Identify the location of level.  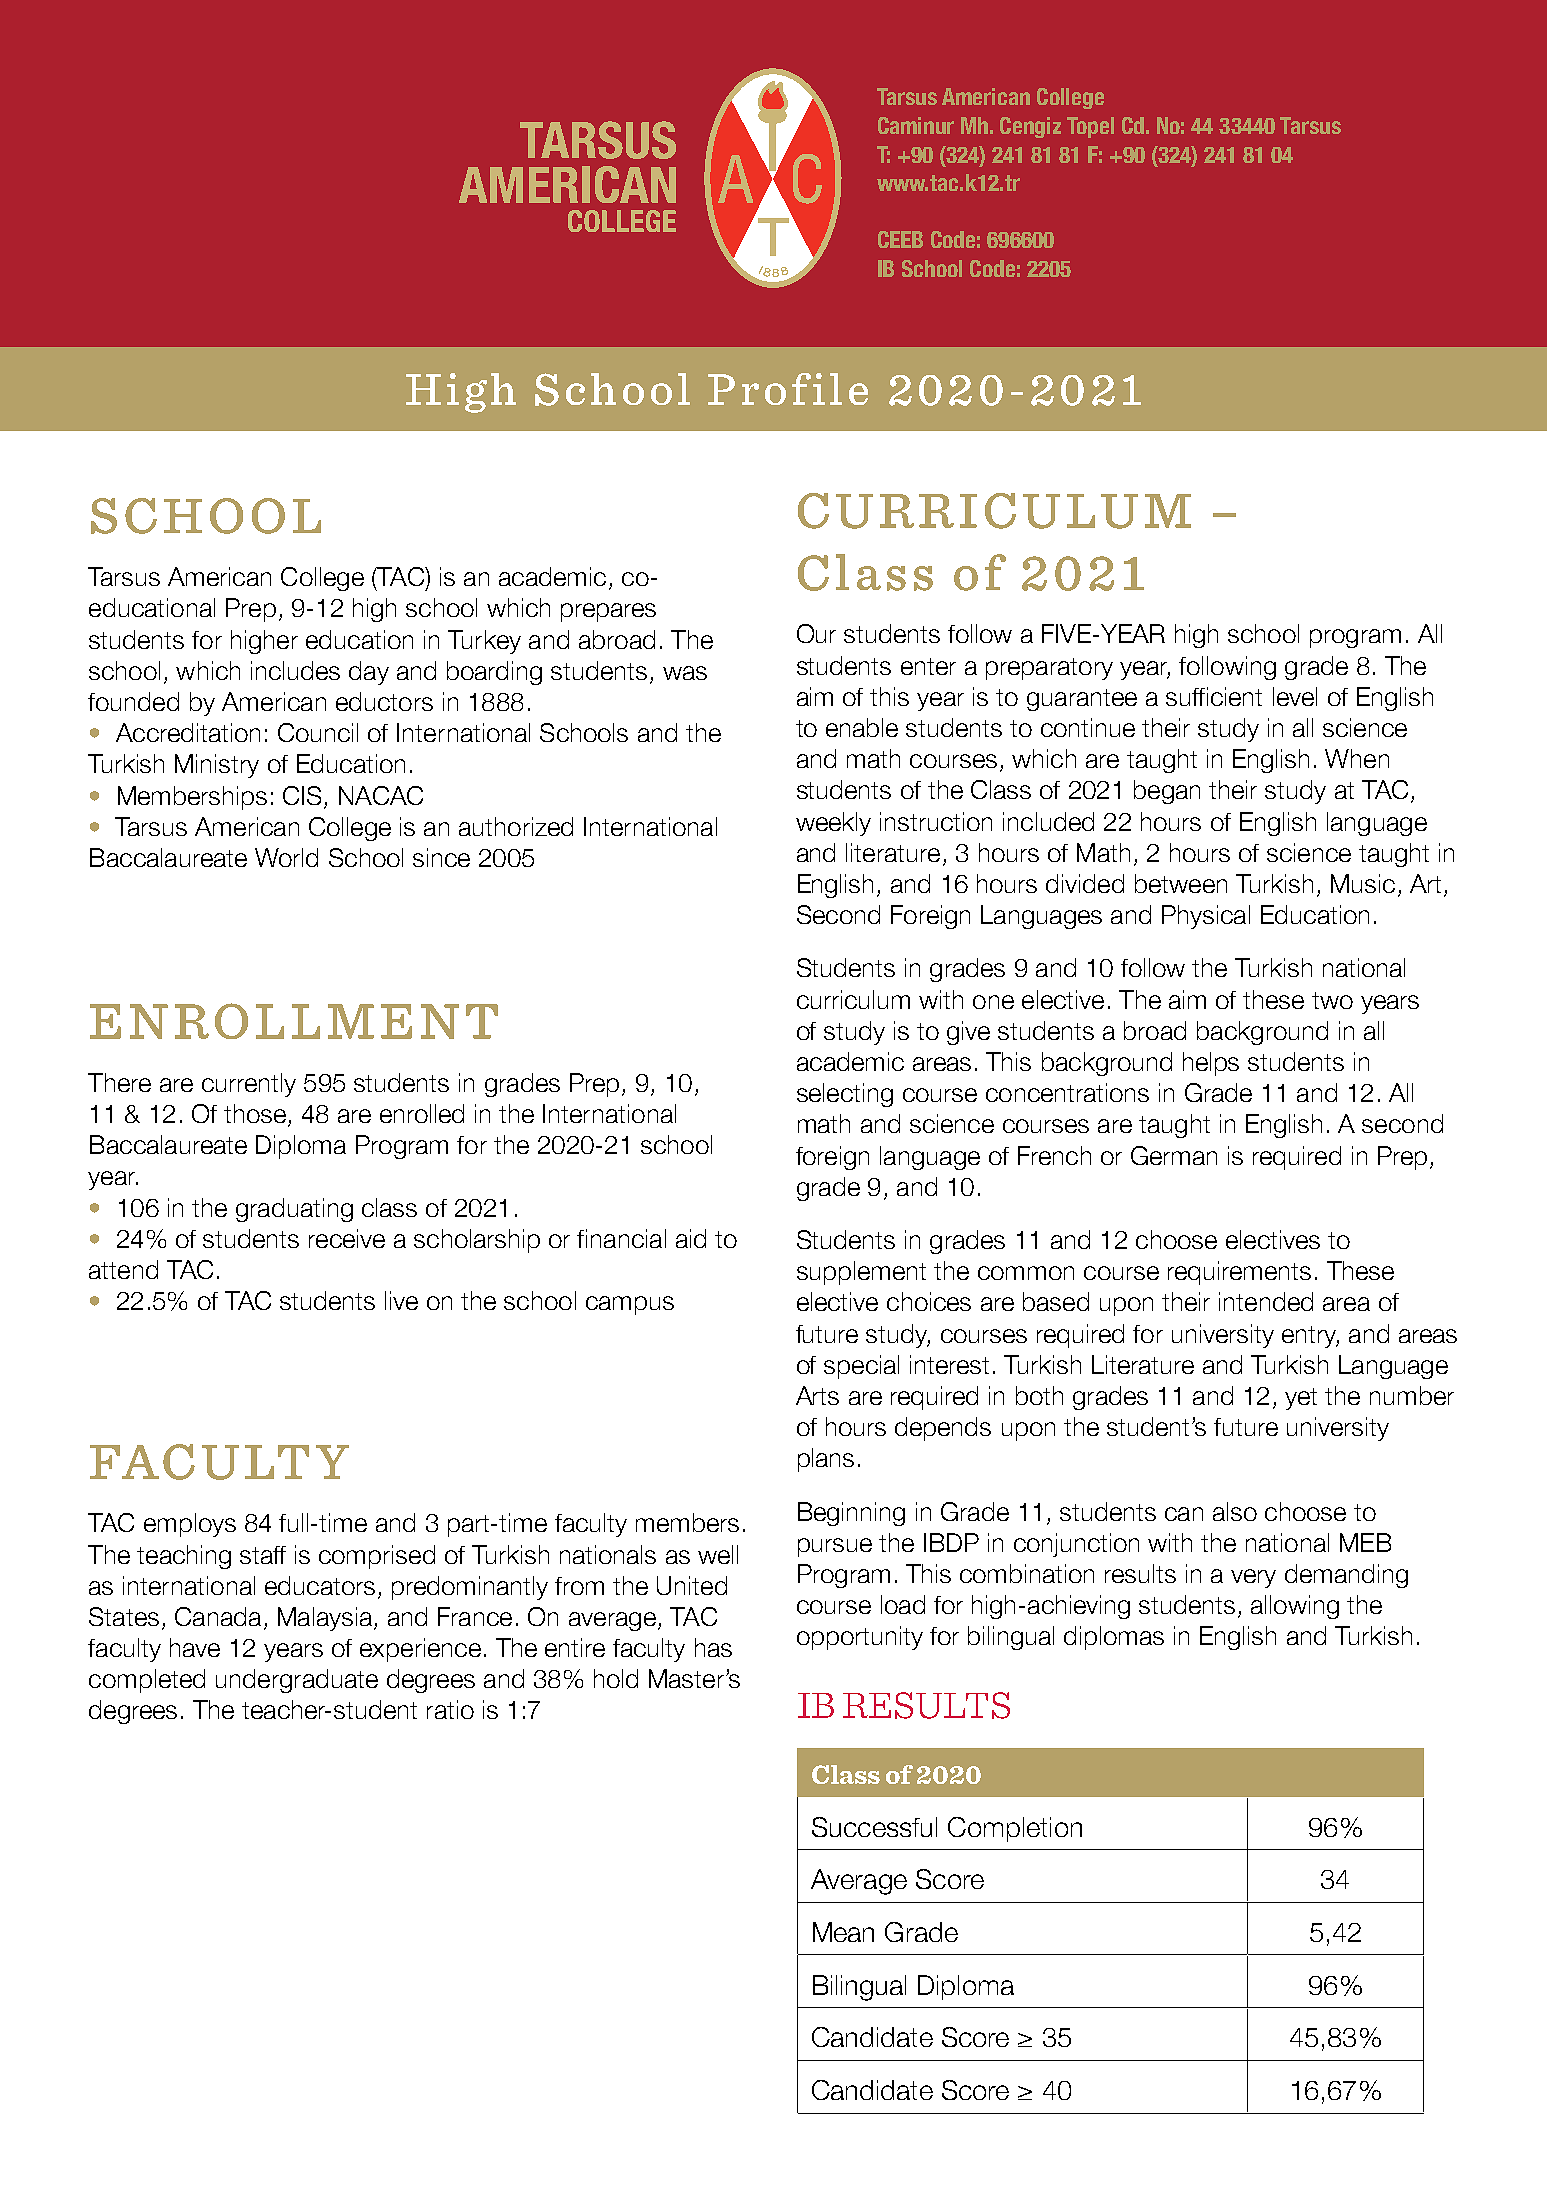
(1295, 696).
